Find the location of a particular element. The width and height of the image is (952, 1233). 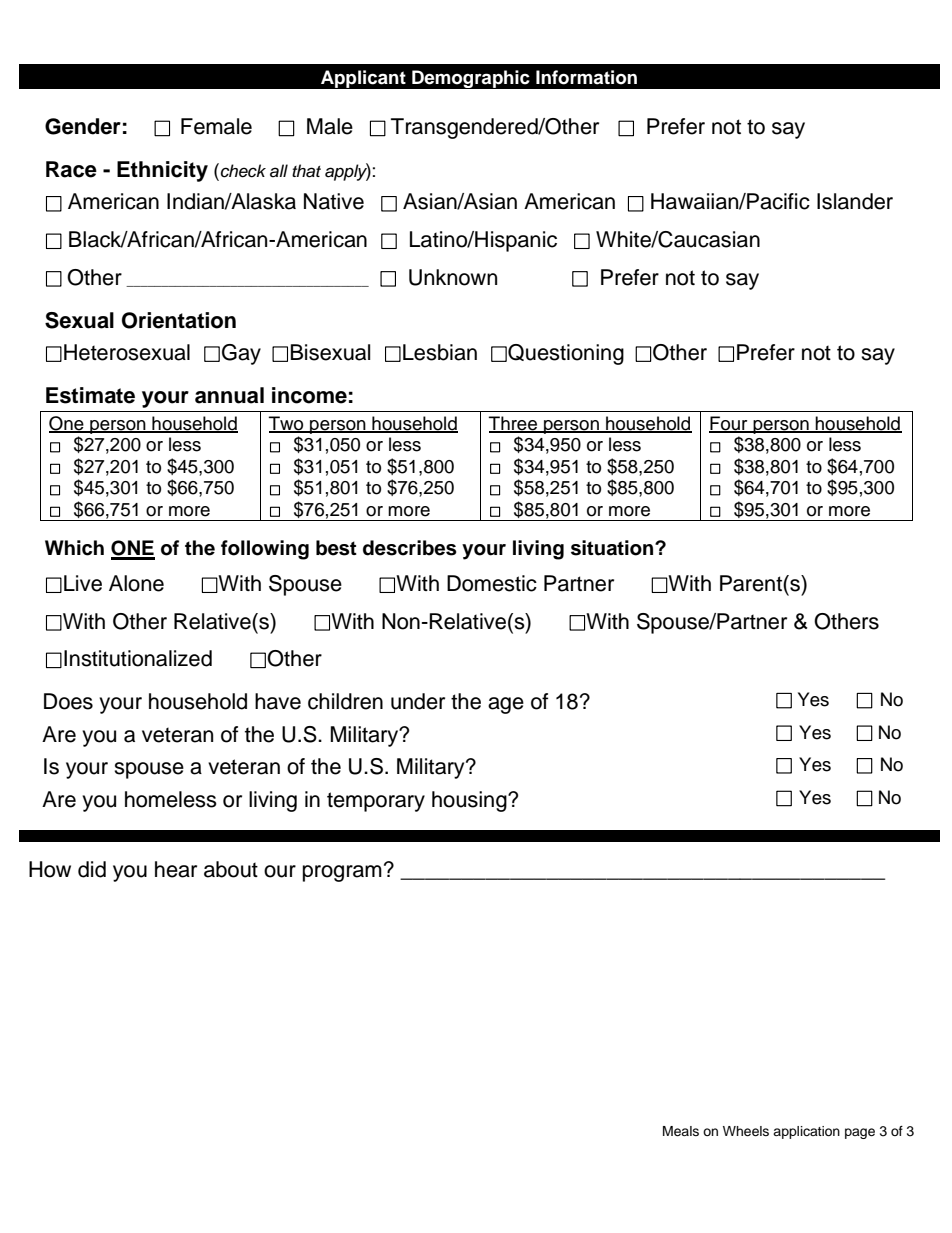

Meals is located at coordinates (681, 1131).
